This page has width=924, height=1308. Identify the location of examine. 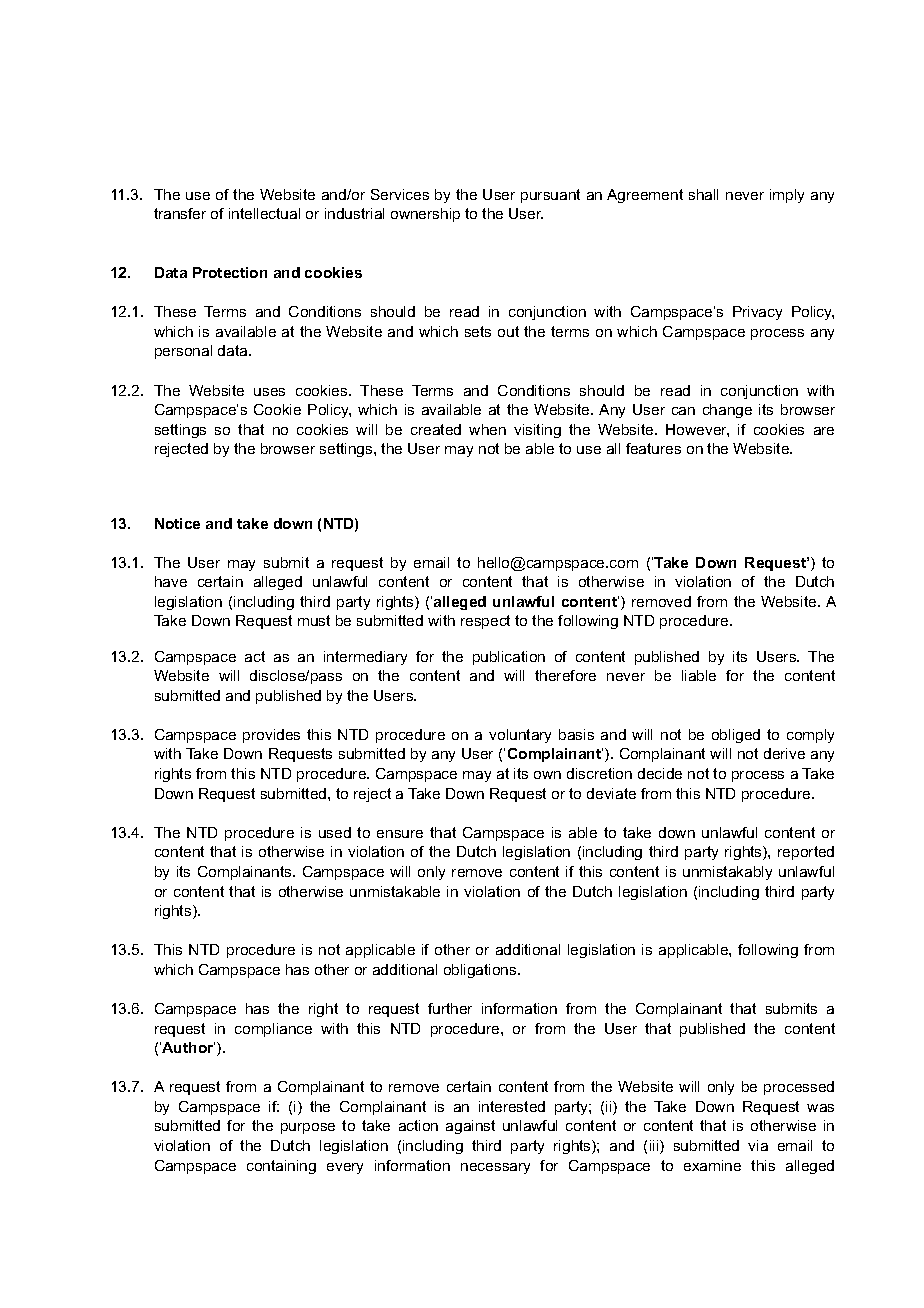
(712, 1165).
